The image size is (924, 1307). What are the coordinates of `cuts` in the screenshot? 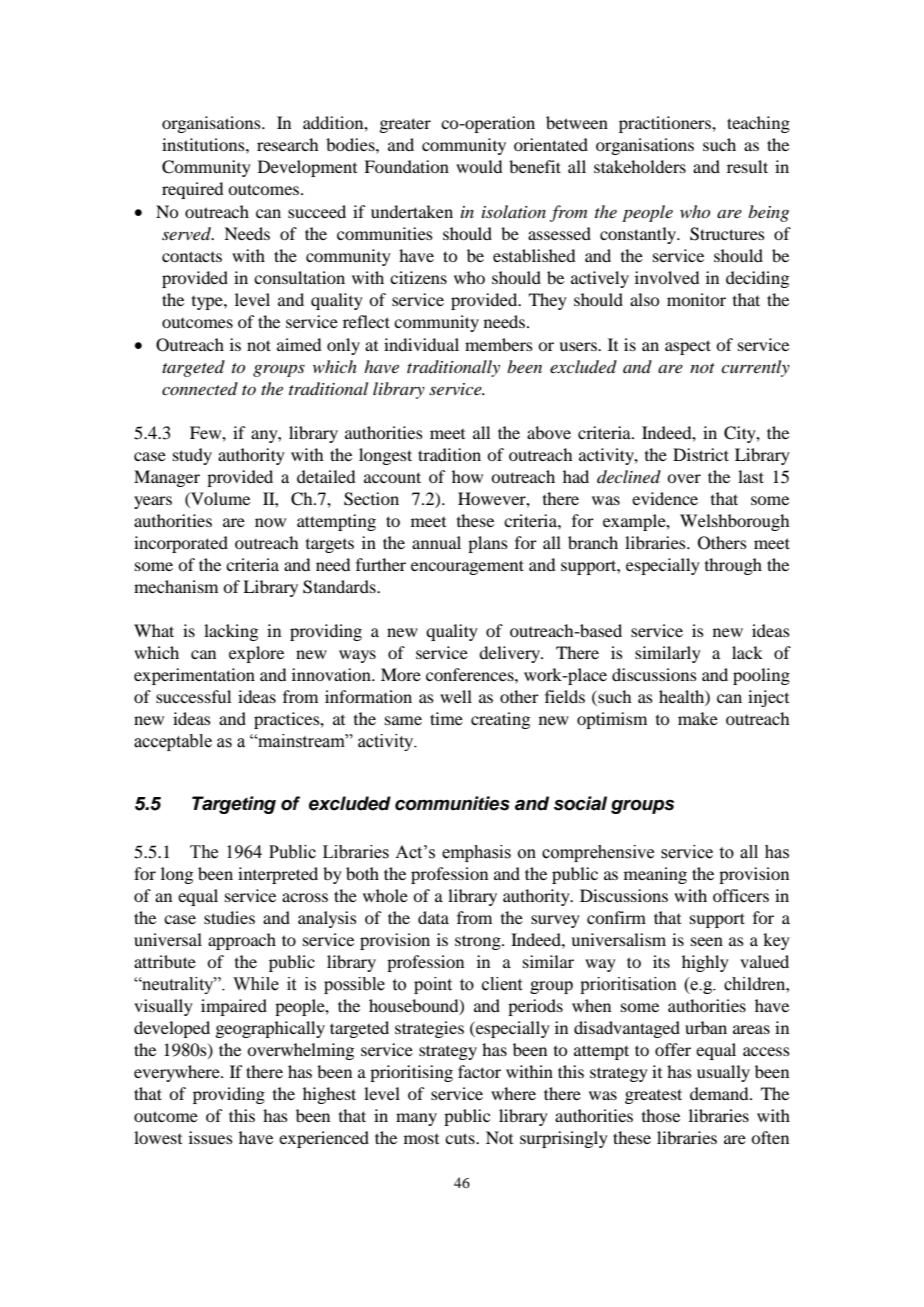 It's located at (461, 1138).
